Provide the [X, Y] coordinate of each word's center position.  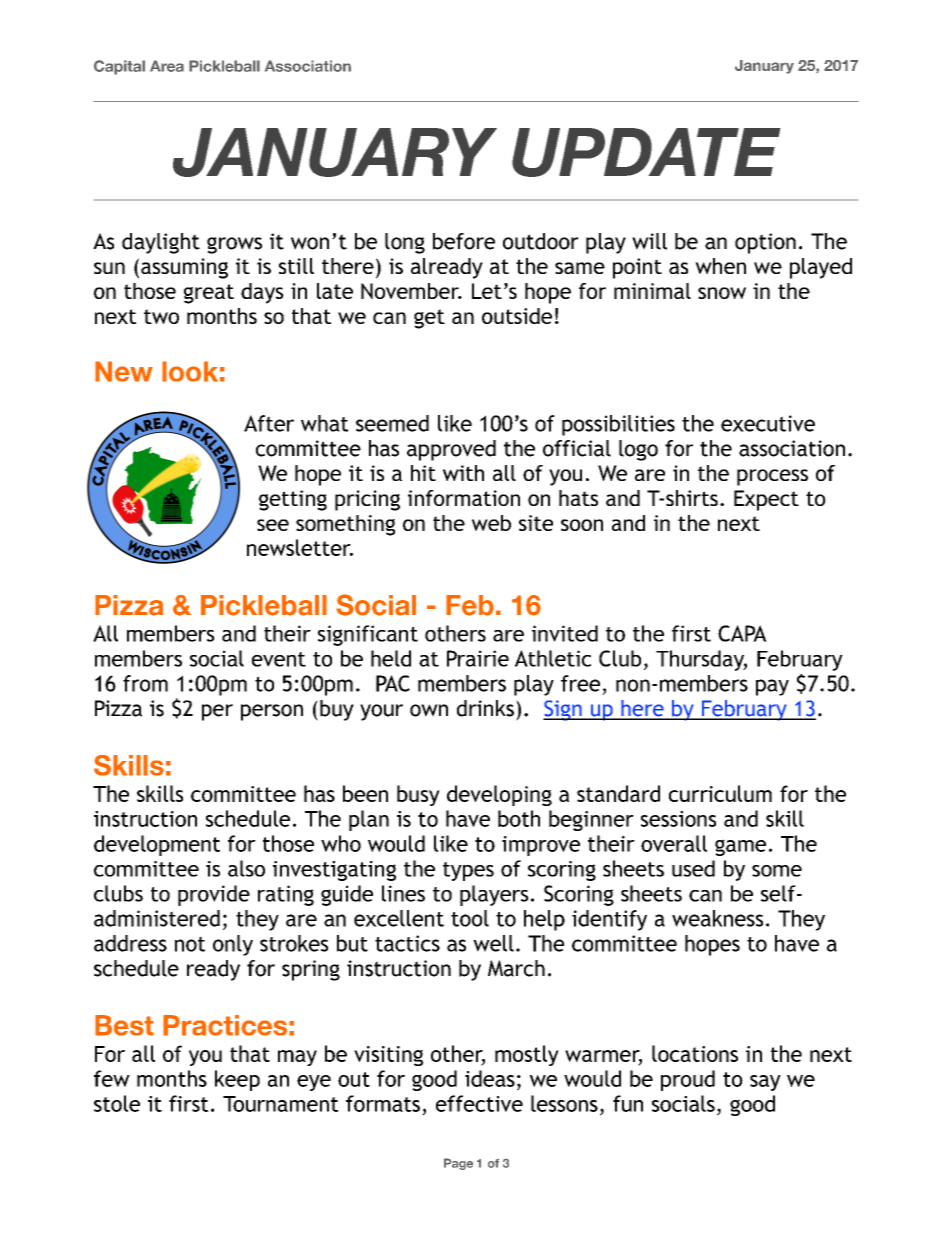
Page [458, 1164]
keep [237, 1080]
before [464, 241]
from [145, 683]
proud [688, 1080]
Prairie [478, 658]
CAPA [742, 633]
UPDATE [646, 152]
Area [167, 66]
